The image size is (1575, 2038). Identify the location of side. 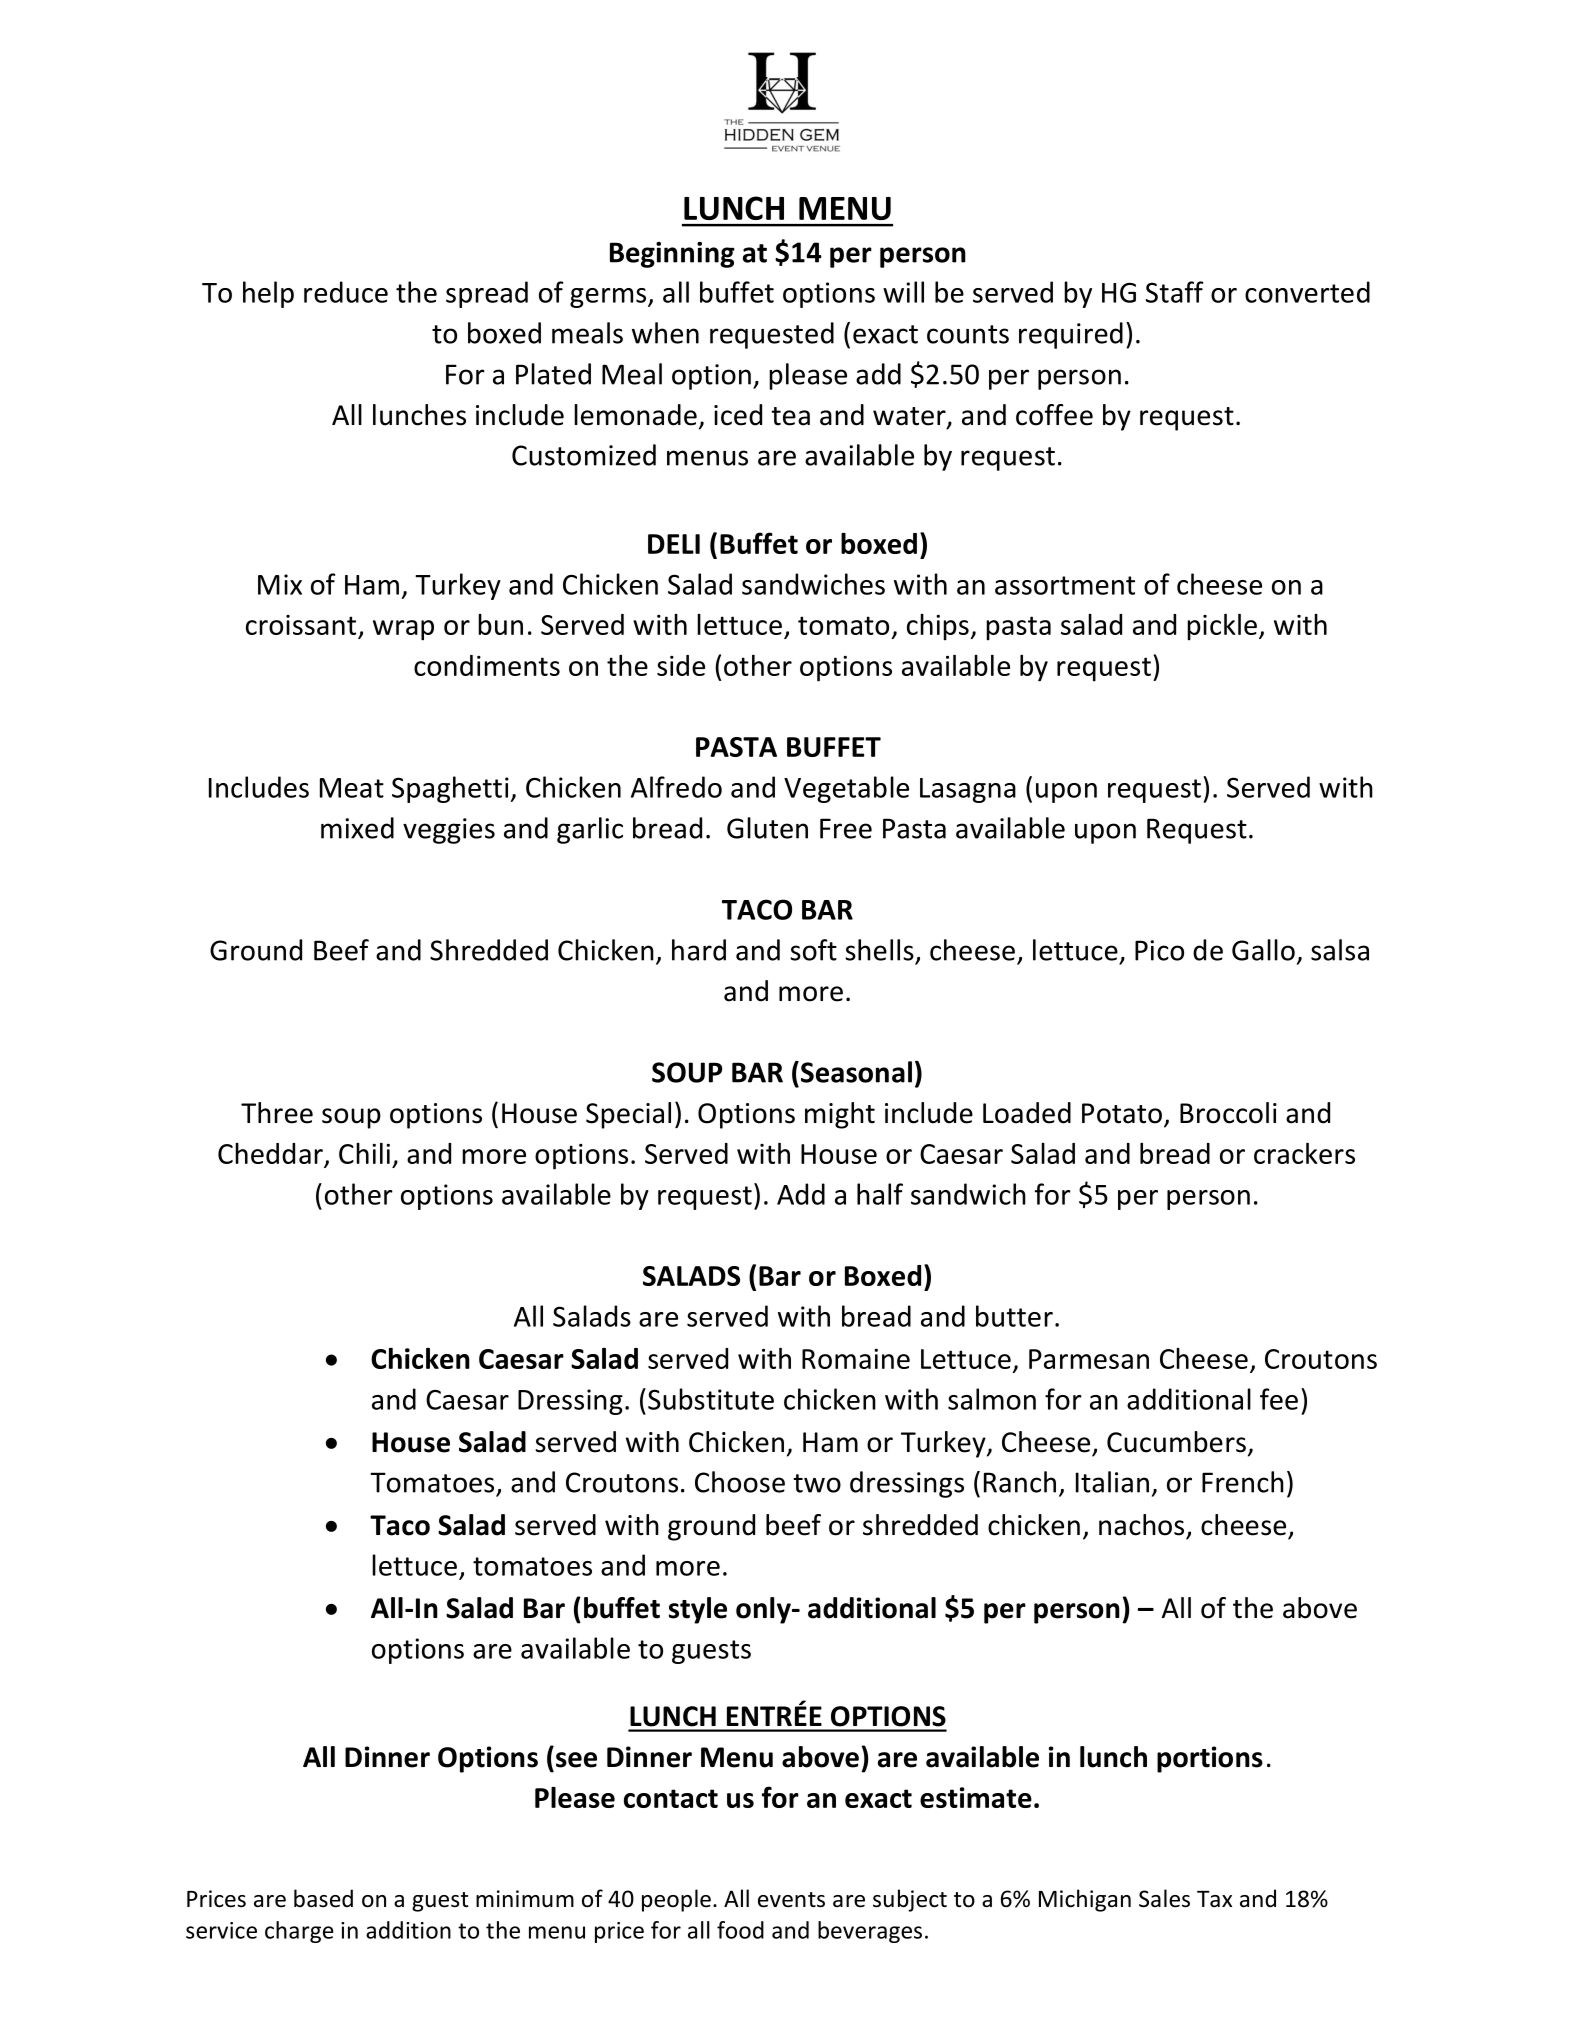
(681, 665).
